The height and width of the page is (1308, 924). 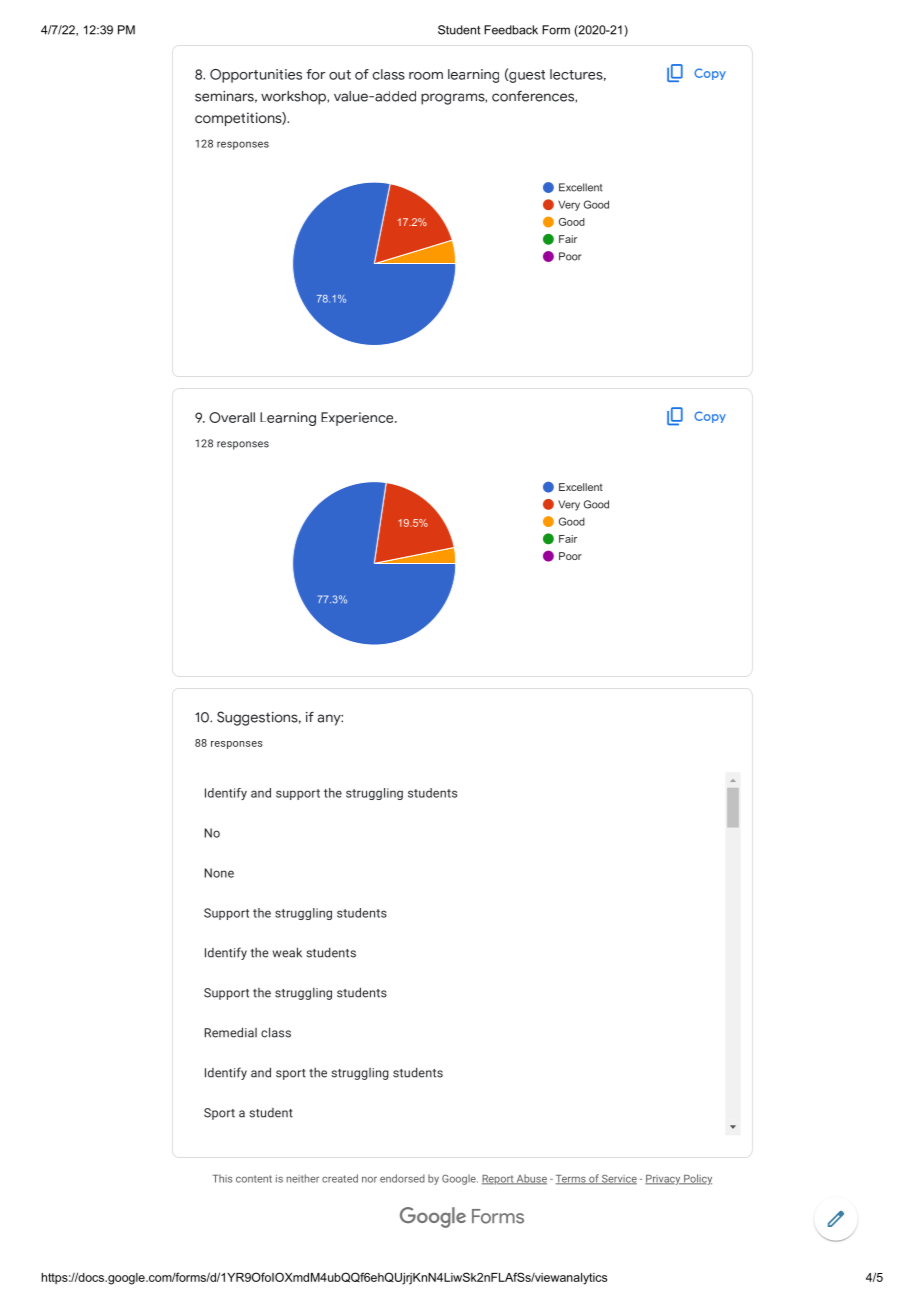 What do you see at coordinates (287, 952) in the page?
I see `weak` at bounding box center [287, 952].
